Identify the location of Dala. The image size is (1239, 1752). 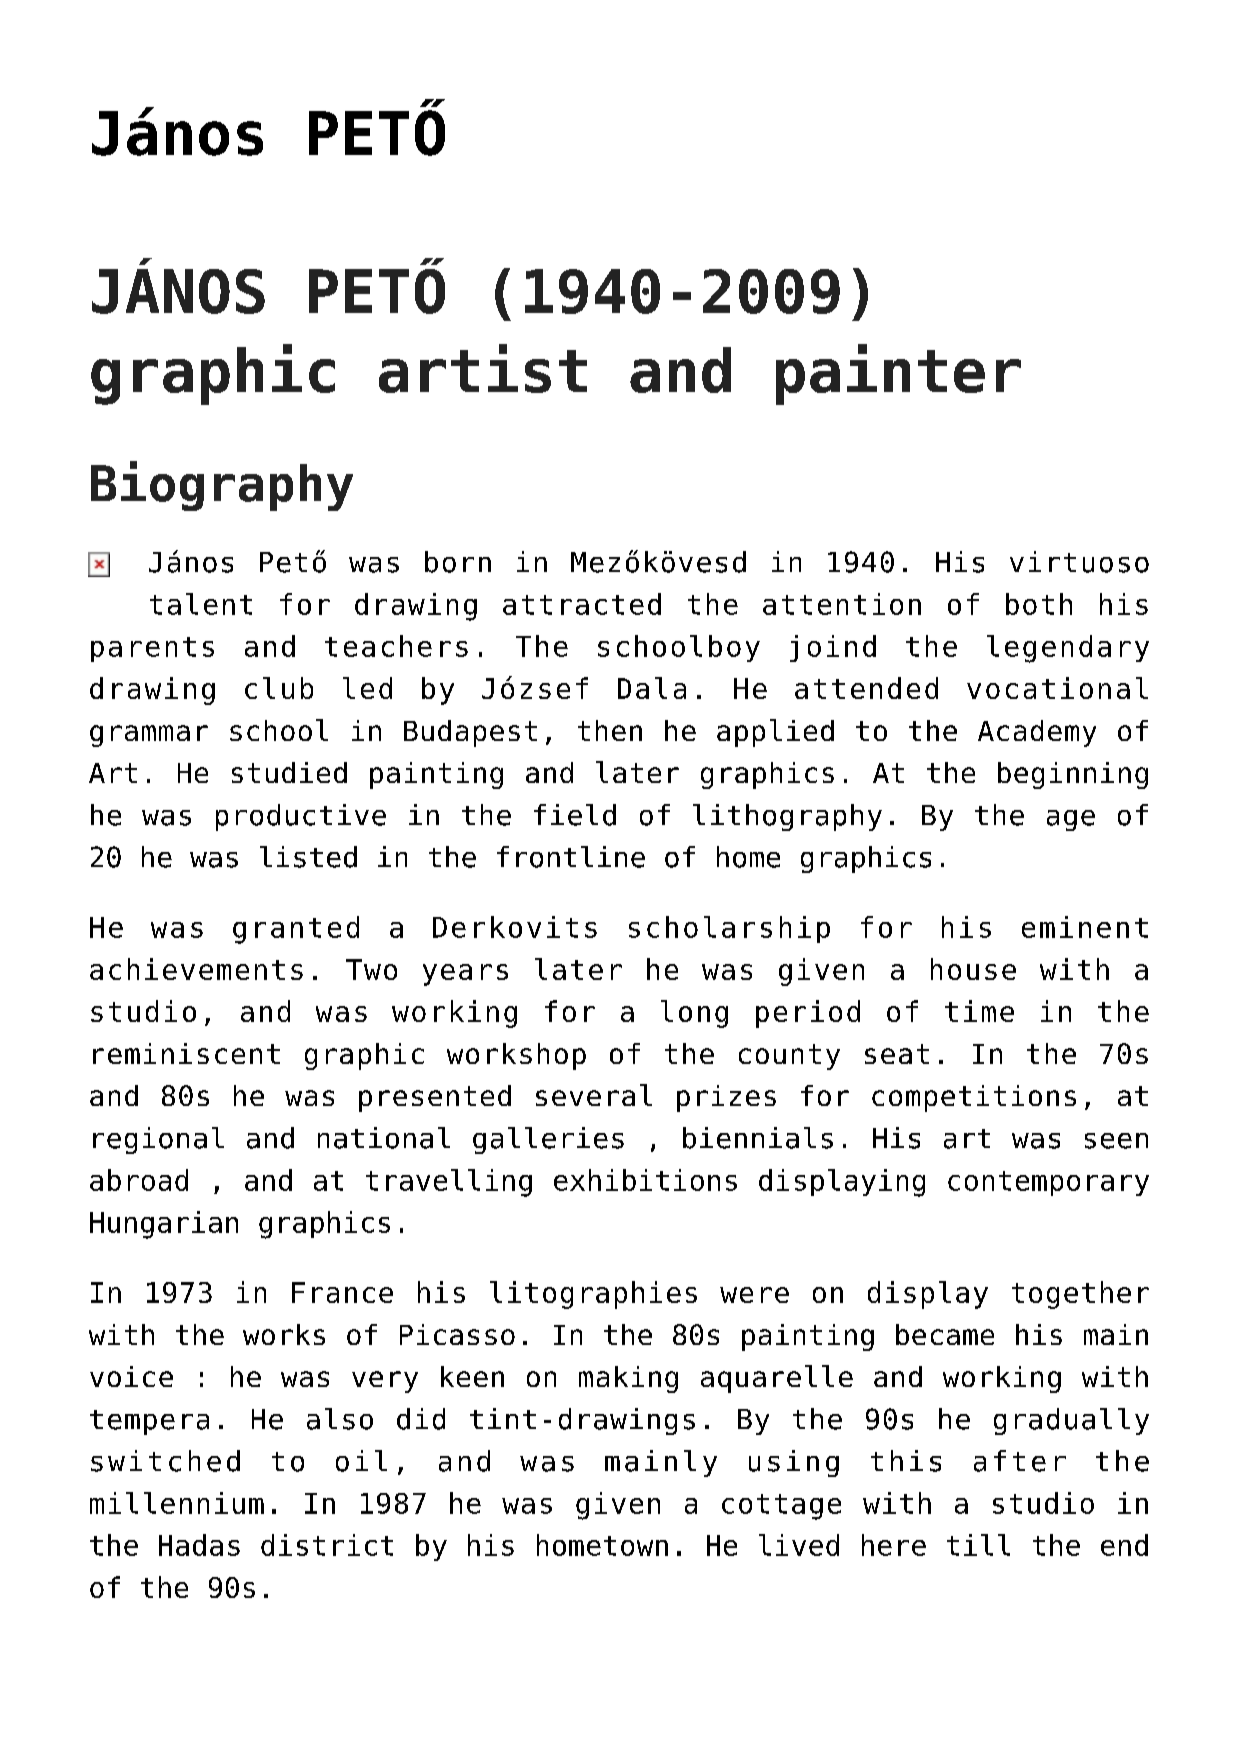
(652, 688).
